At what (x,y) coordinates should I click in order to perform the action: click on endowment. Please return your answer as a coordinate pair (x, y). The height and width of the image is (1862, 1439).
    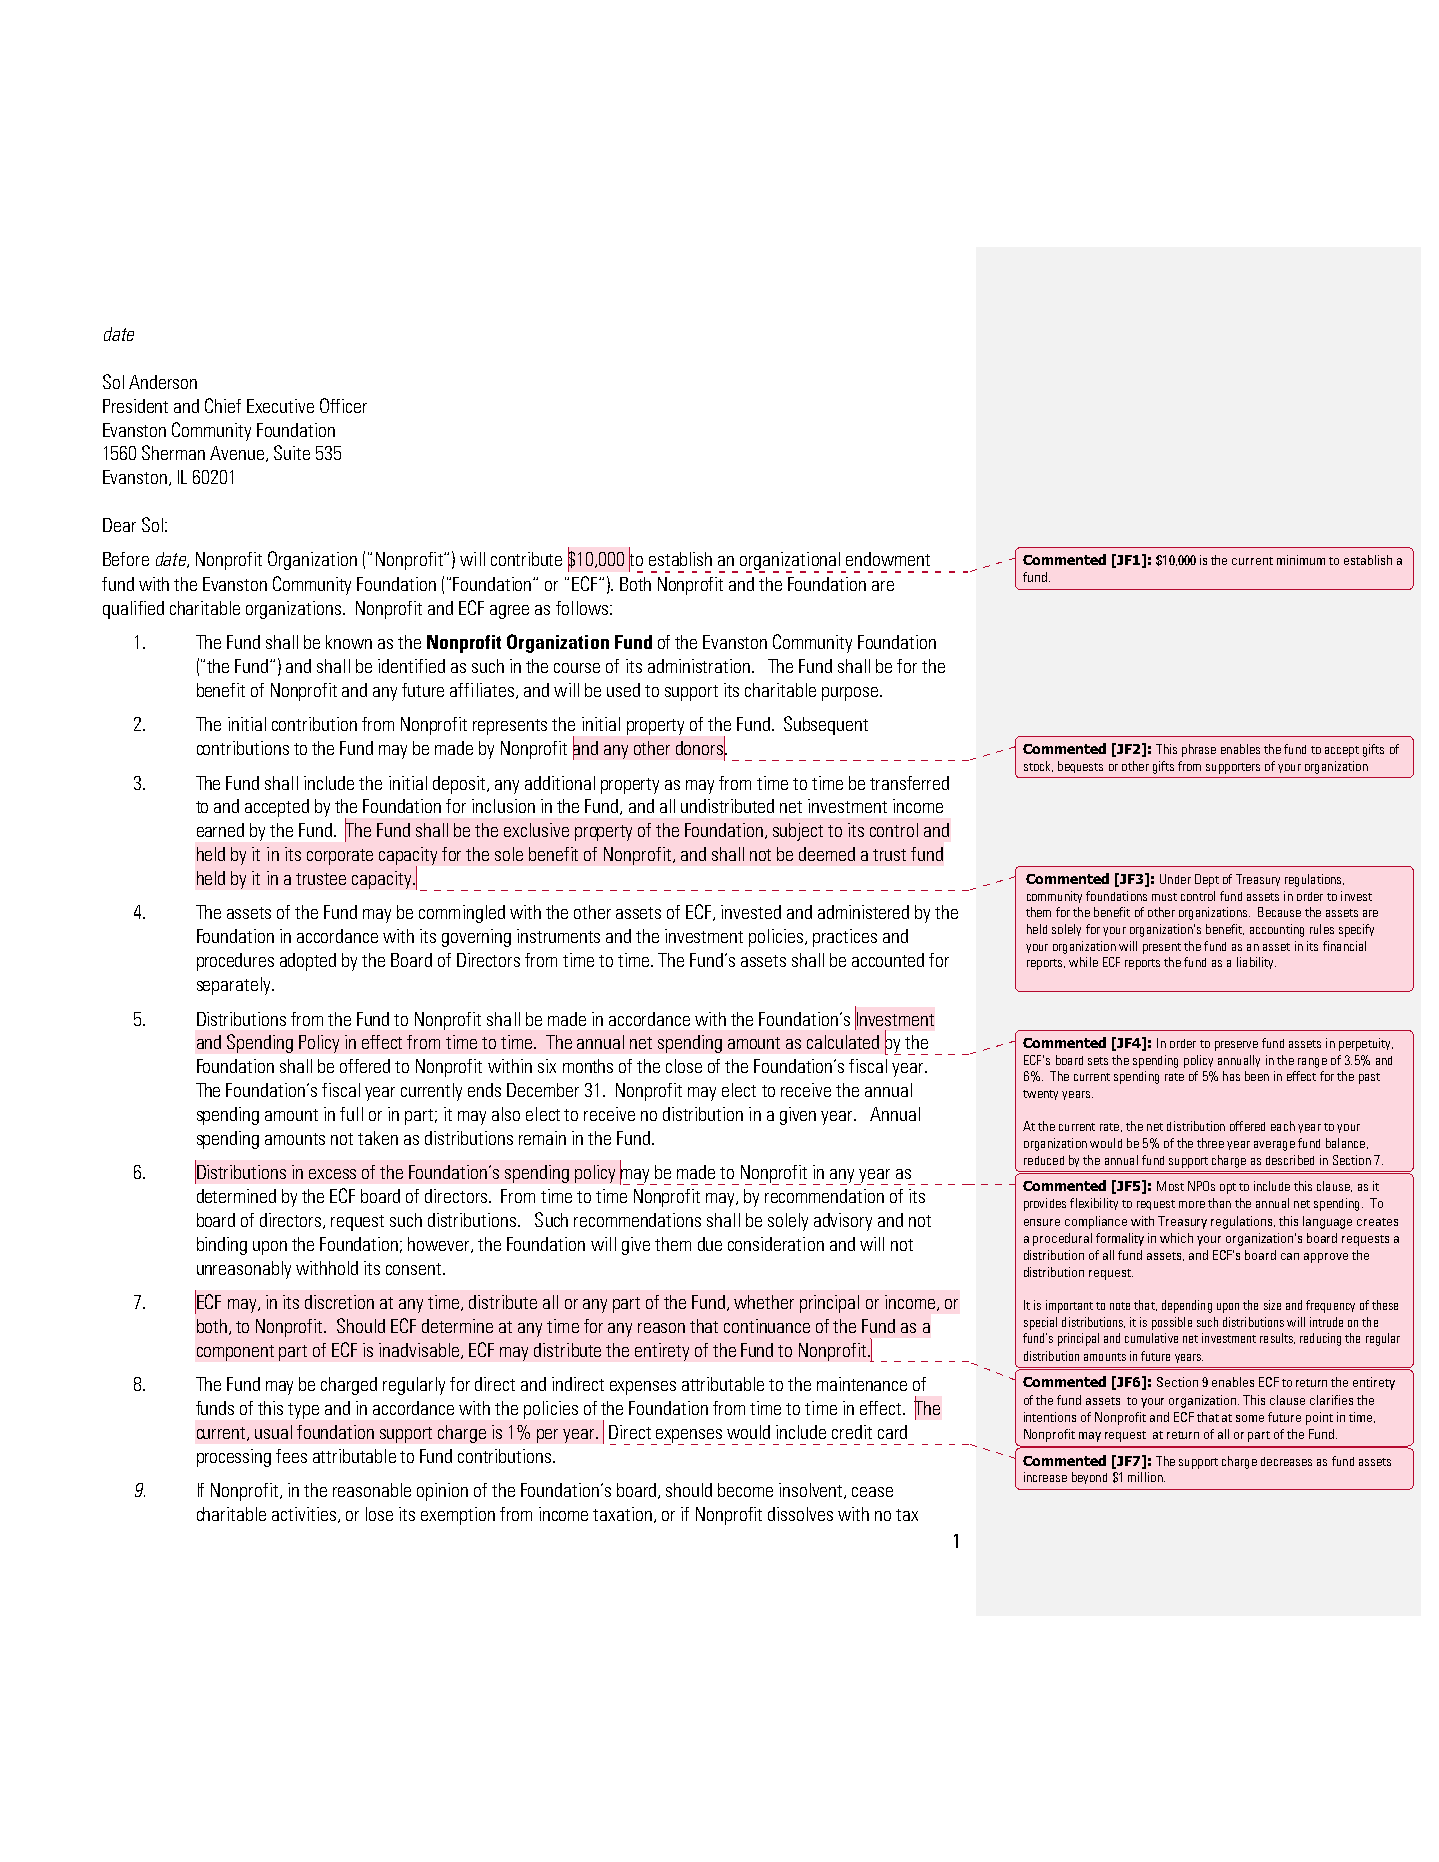
    Looking at the image, I should click on (888, 559).
